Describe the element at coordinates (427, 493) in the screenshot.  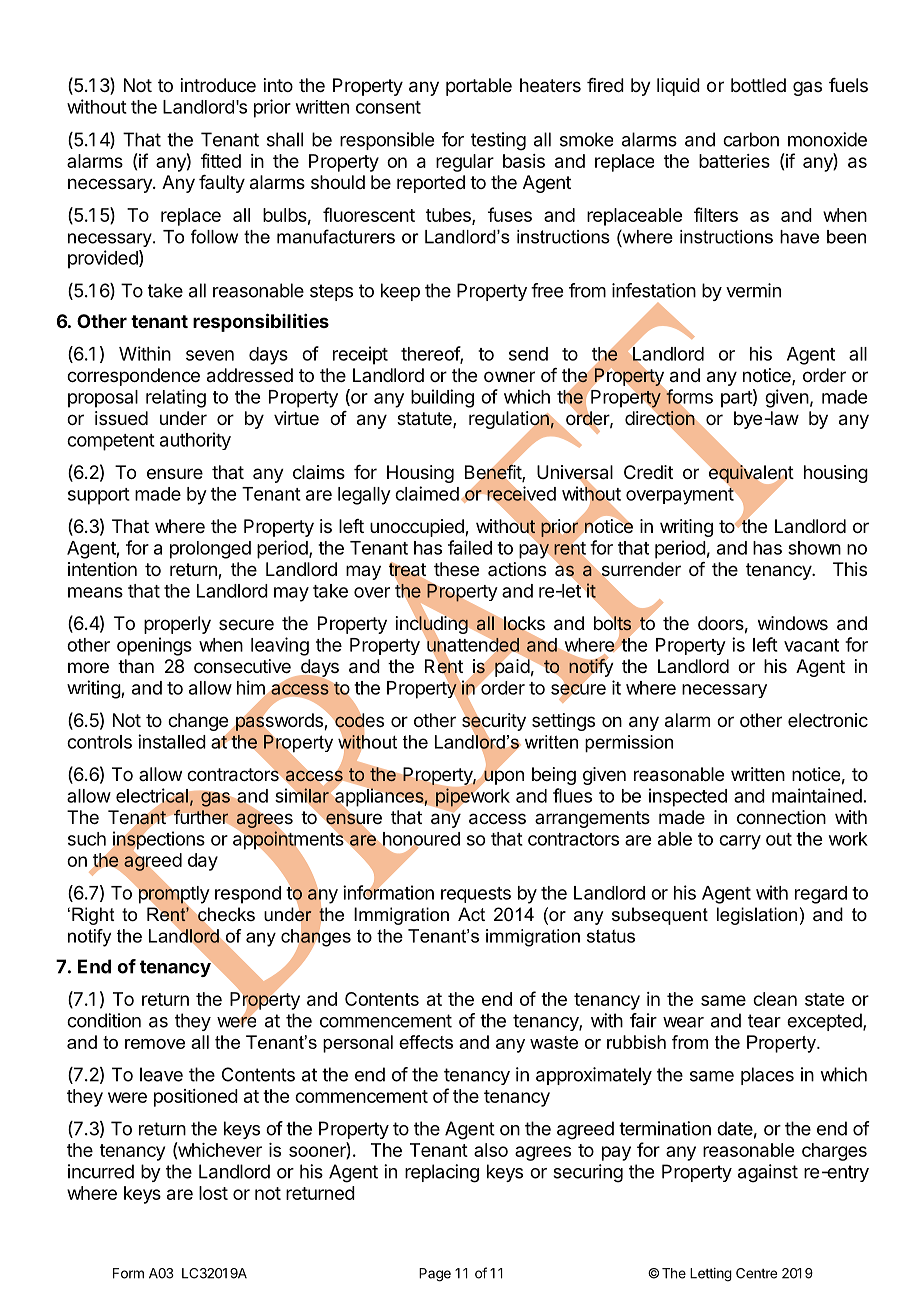
I see `claimed` at that location.
